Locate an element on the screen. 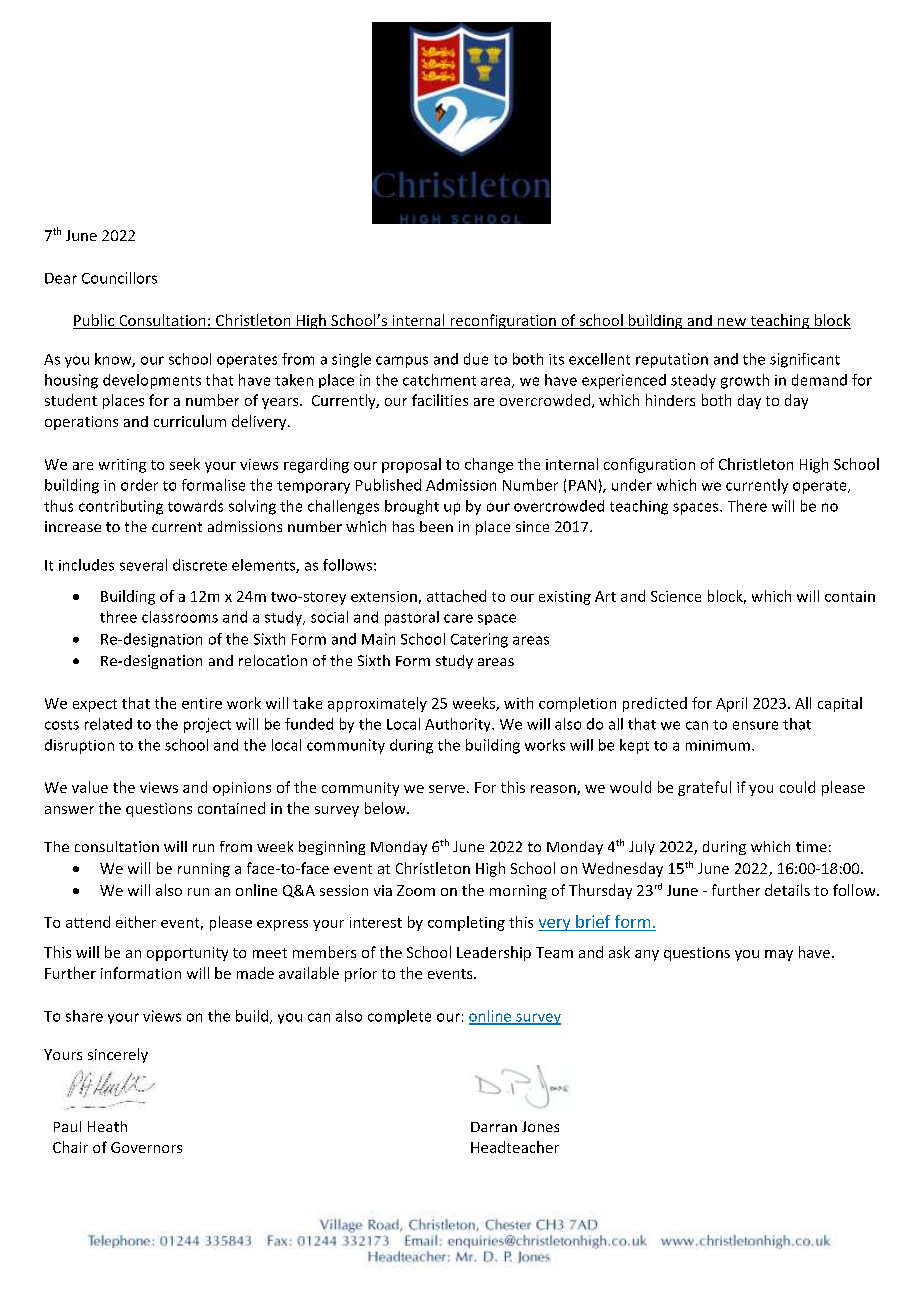 The width and height of the screenshot is (924, 1308). classrooms is located at coordinates (180, 617).
